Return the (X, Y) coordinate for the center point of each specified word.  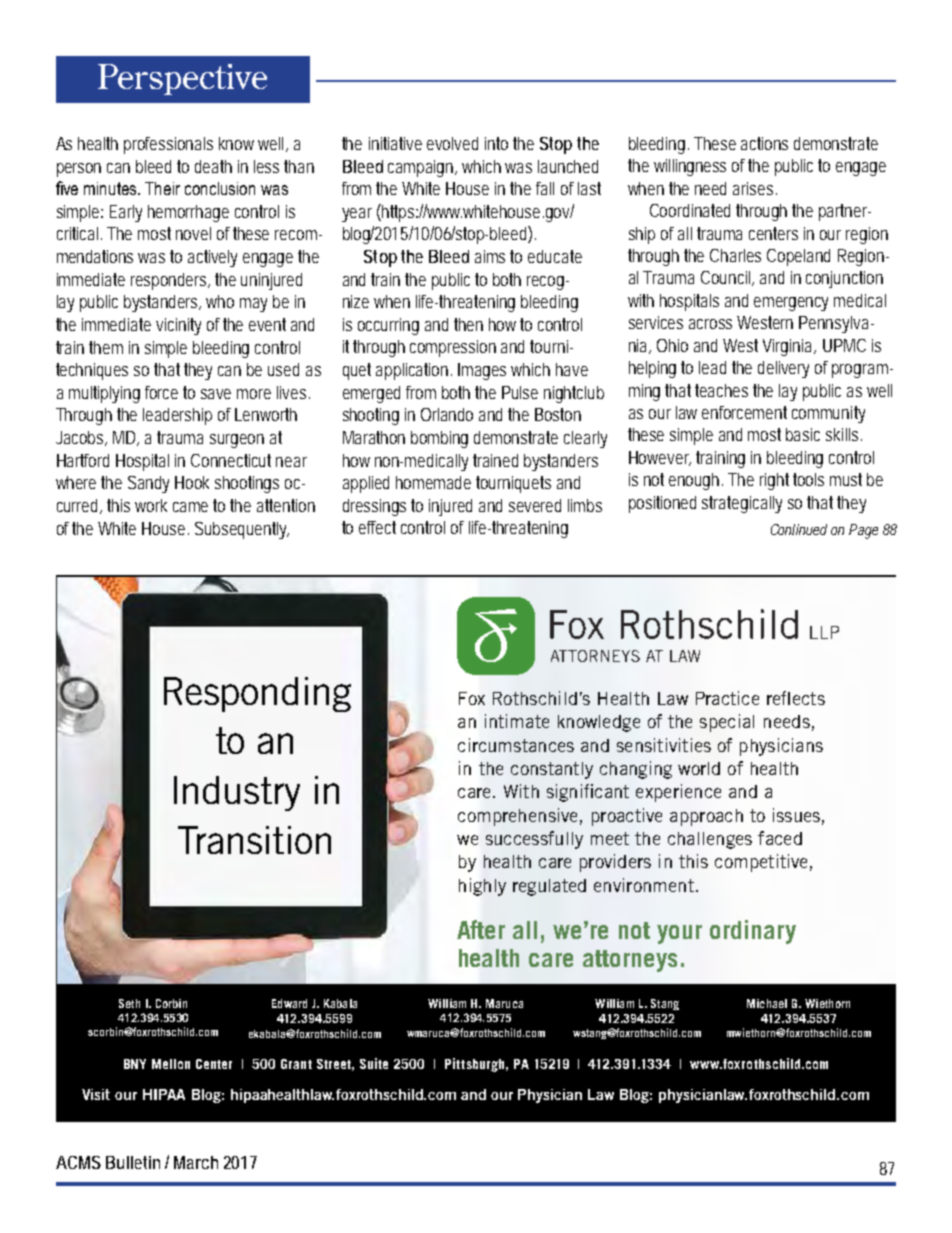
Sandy (148, 484)
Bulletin (133, 1162)
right (774, 481)
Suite (374, 1063)
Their (162, 188)
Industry (237, 793)
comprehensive (517, 817)
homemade (433, 482)
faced (780, 838)
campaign (422, 168)
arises (755, 188)
